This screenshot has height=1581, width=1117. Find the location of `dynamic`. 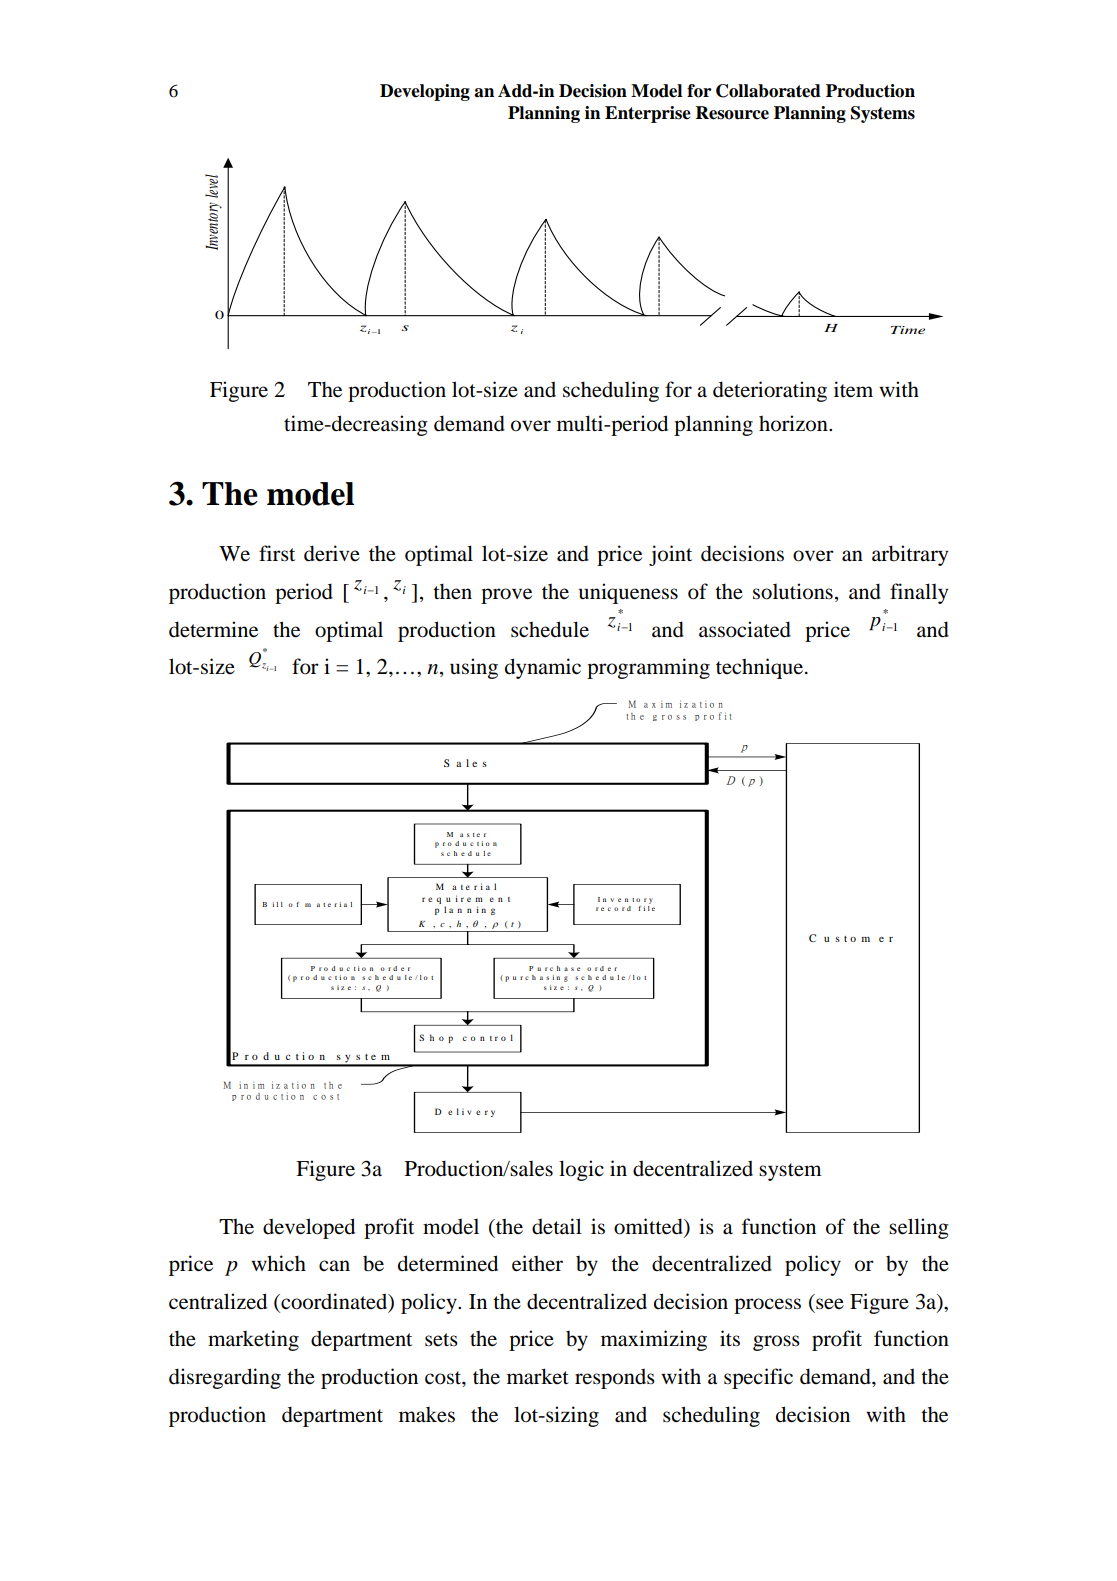

dynamic is located at coordinates (543, 668).
